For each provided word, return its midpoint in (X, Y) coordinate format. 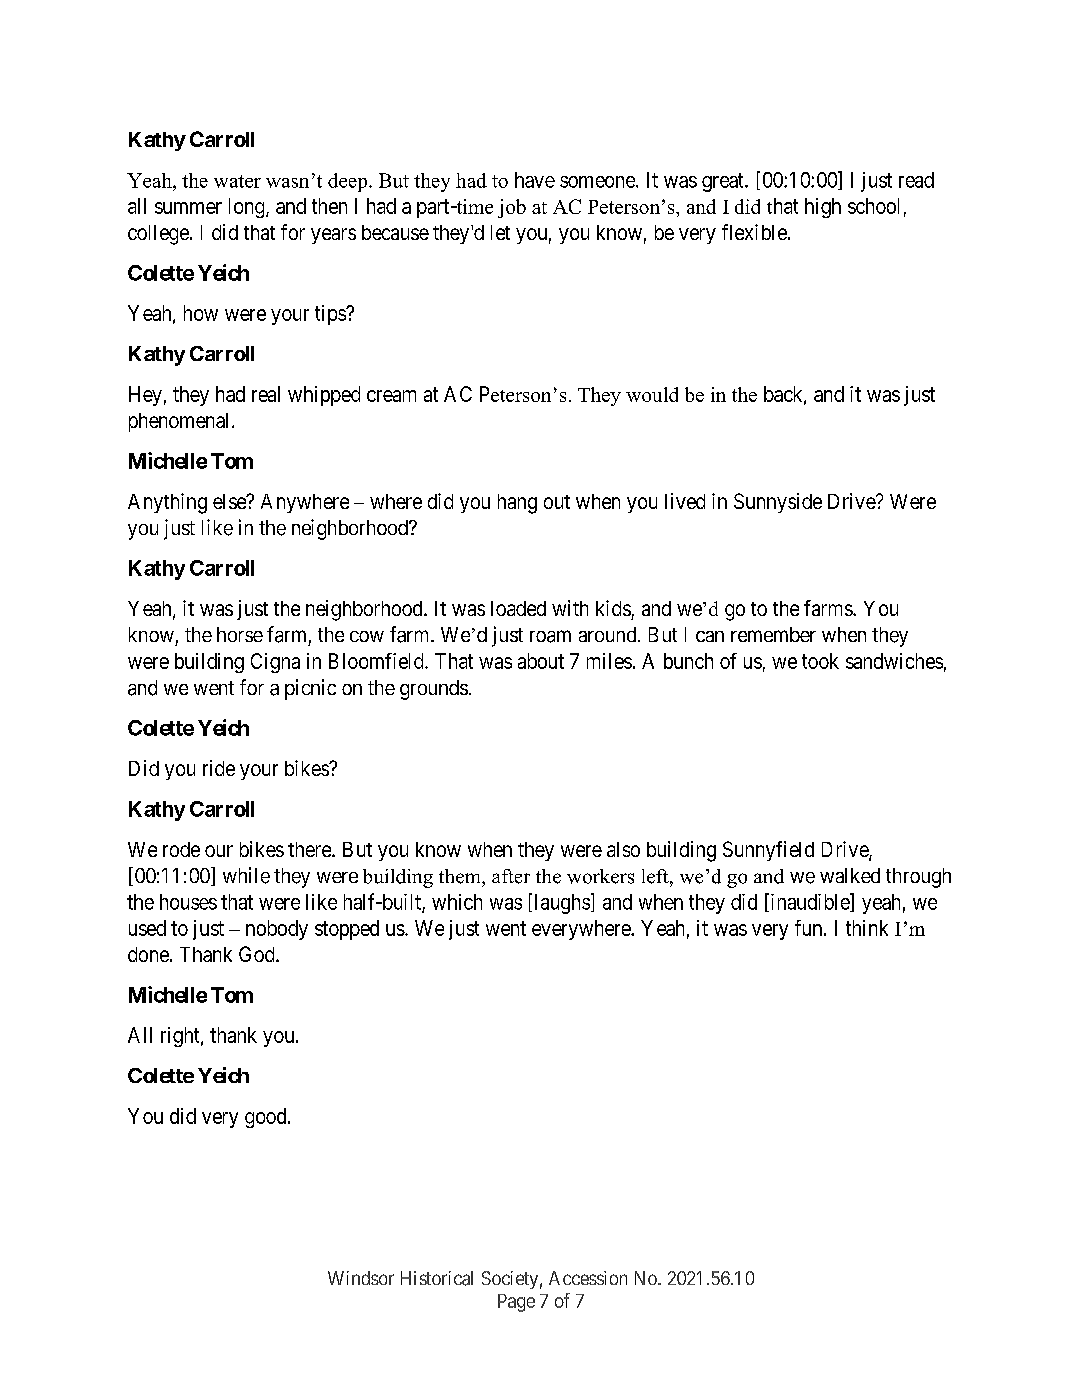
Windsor (361, 1278)
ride (219, 768)
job (512, 208)
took (820, 661)
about (541, 661)
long (248, 208)
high (823, 208)
